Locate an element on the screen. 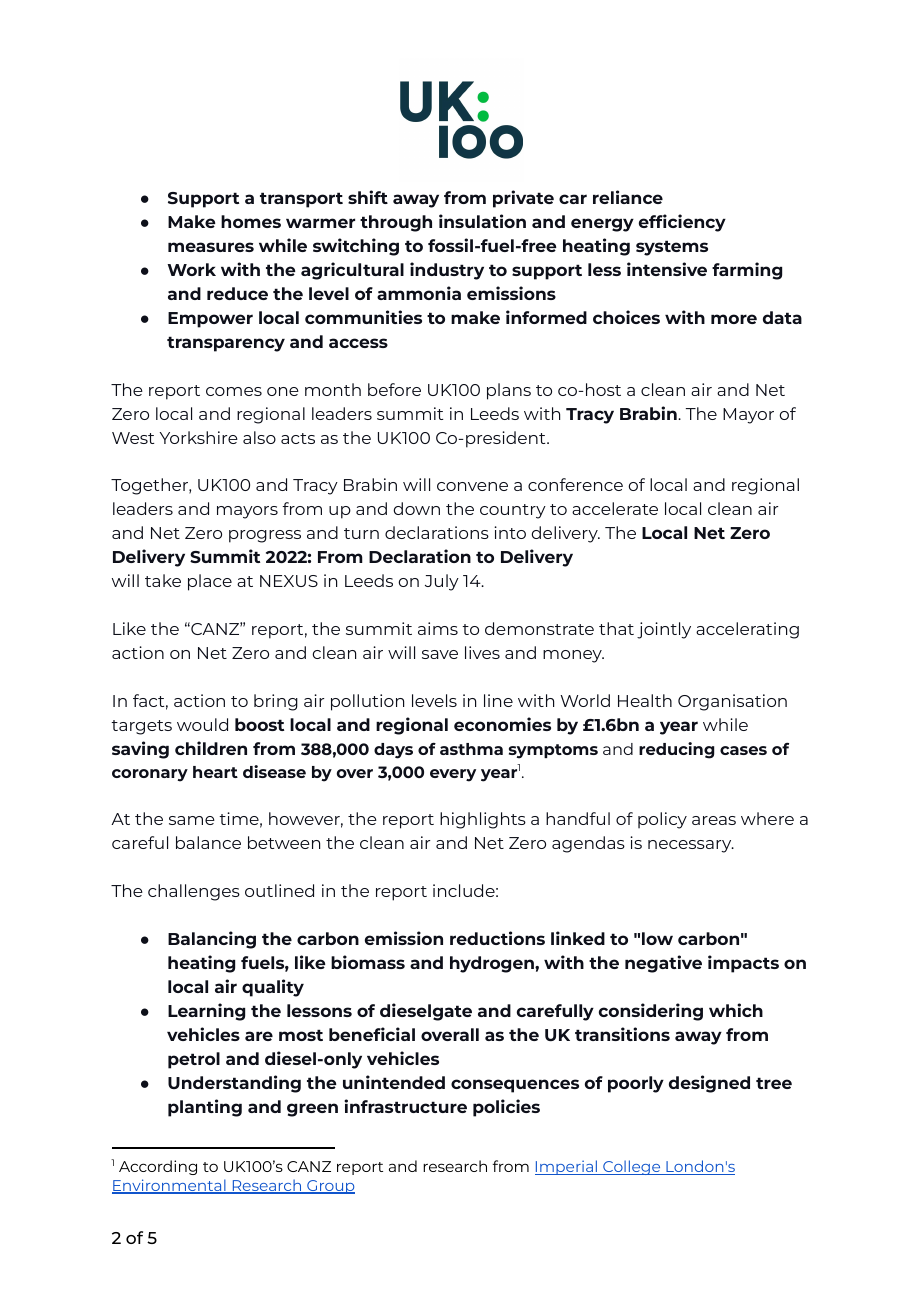  efficiency is located at coordinates (682, 223).
